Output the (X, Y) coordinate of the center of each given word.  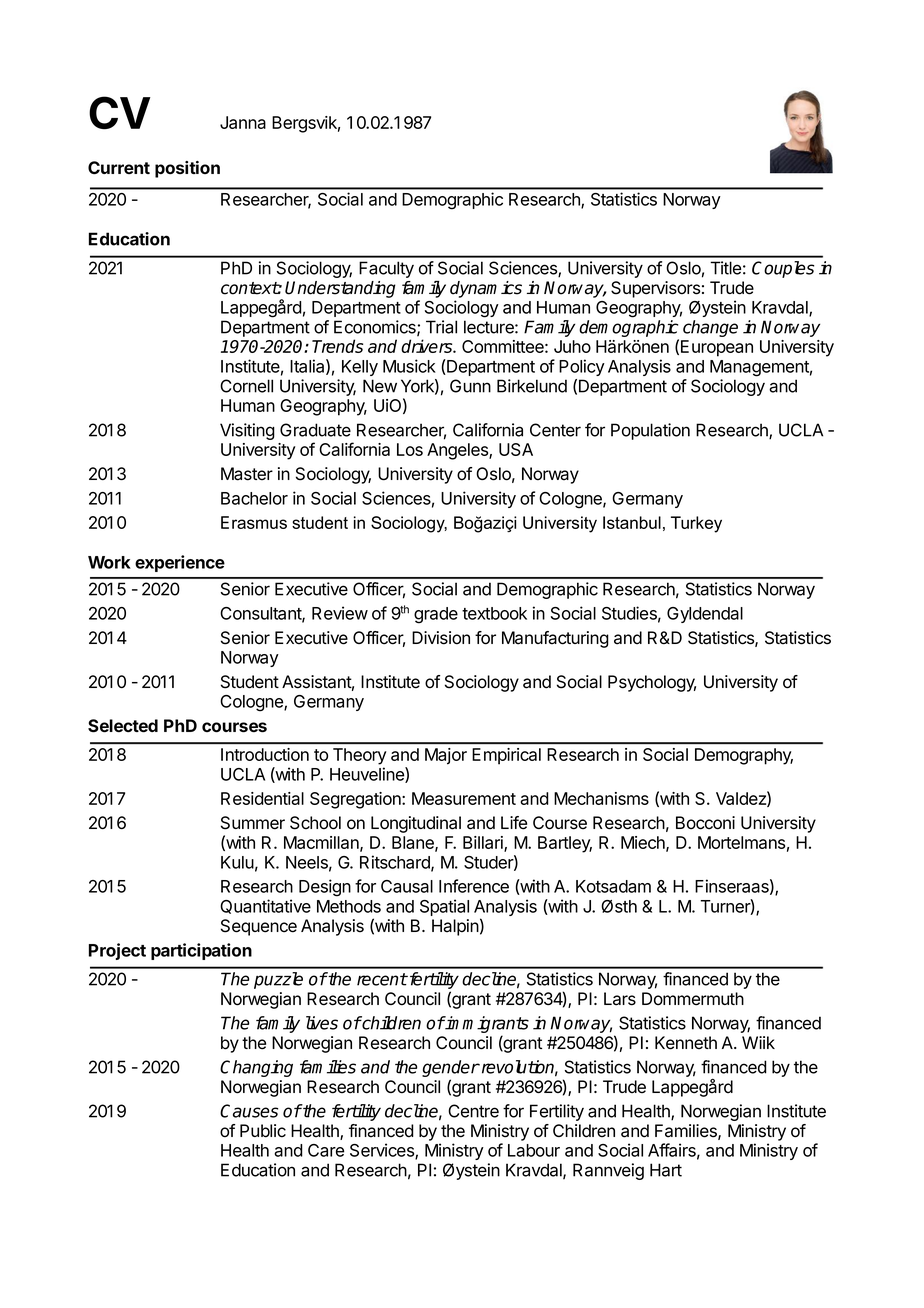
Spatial (444, 907)
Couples (783, 269)
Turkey (696, 524)
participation (201, 951)
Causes (249, 1111)
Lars (620, 999)
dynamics (486, 289)
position (187, 169)
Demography (744, 756)
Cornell (246, 386)
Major (446, 756)
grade (436, 615)
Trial (441, 327)
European (717, 348)
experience (180, 563)
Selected (123, 726)
